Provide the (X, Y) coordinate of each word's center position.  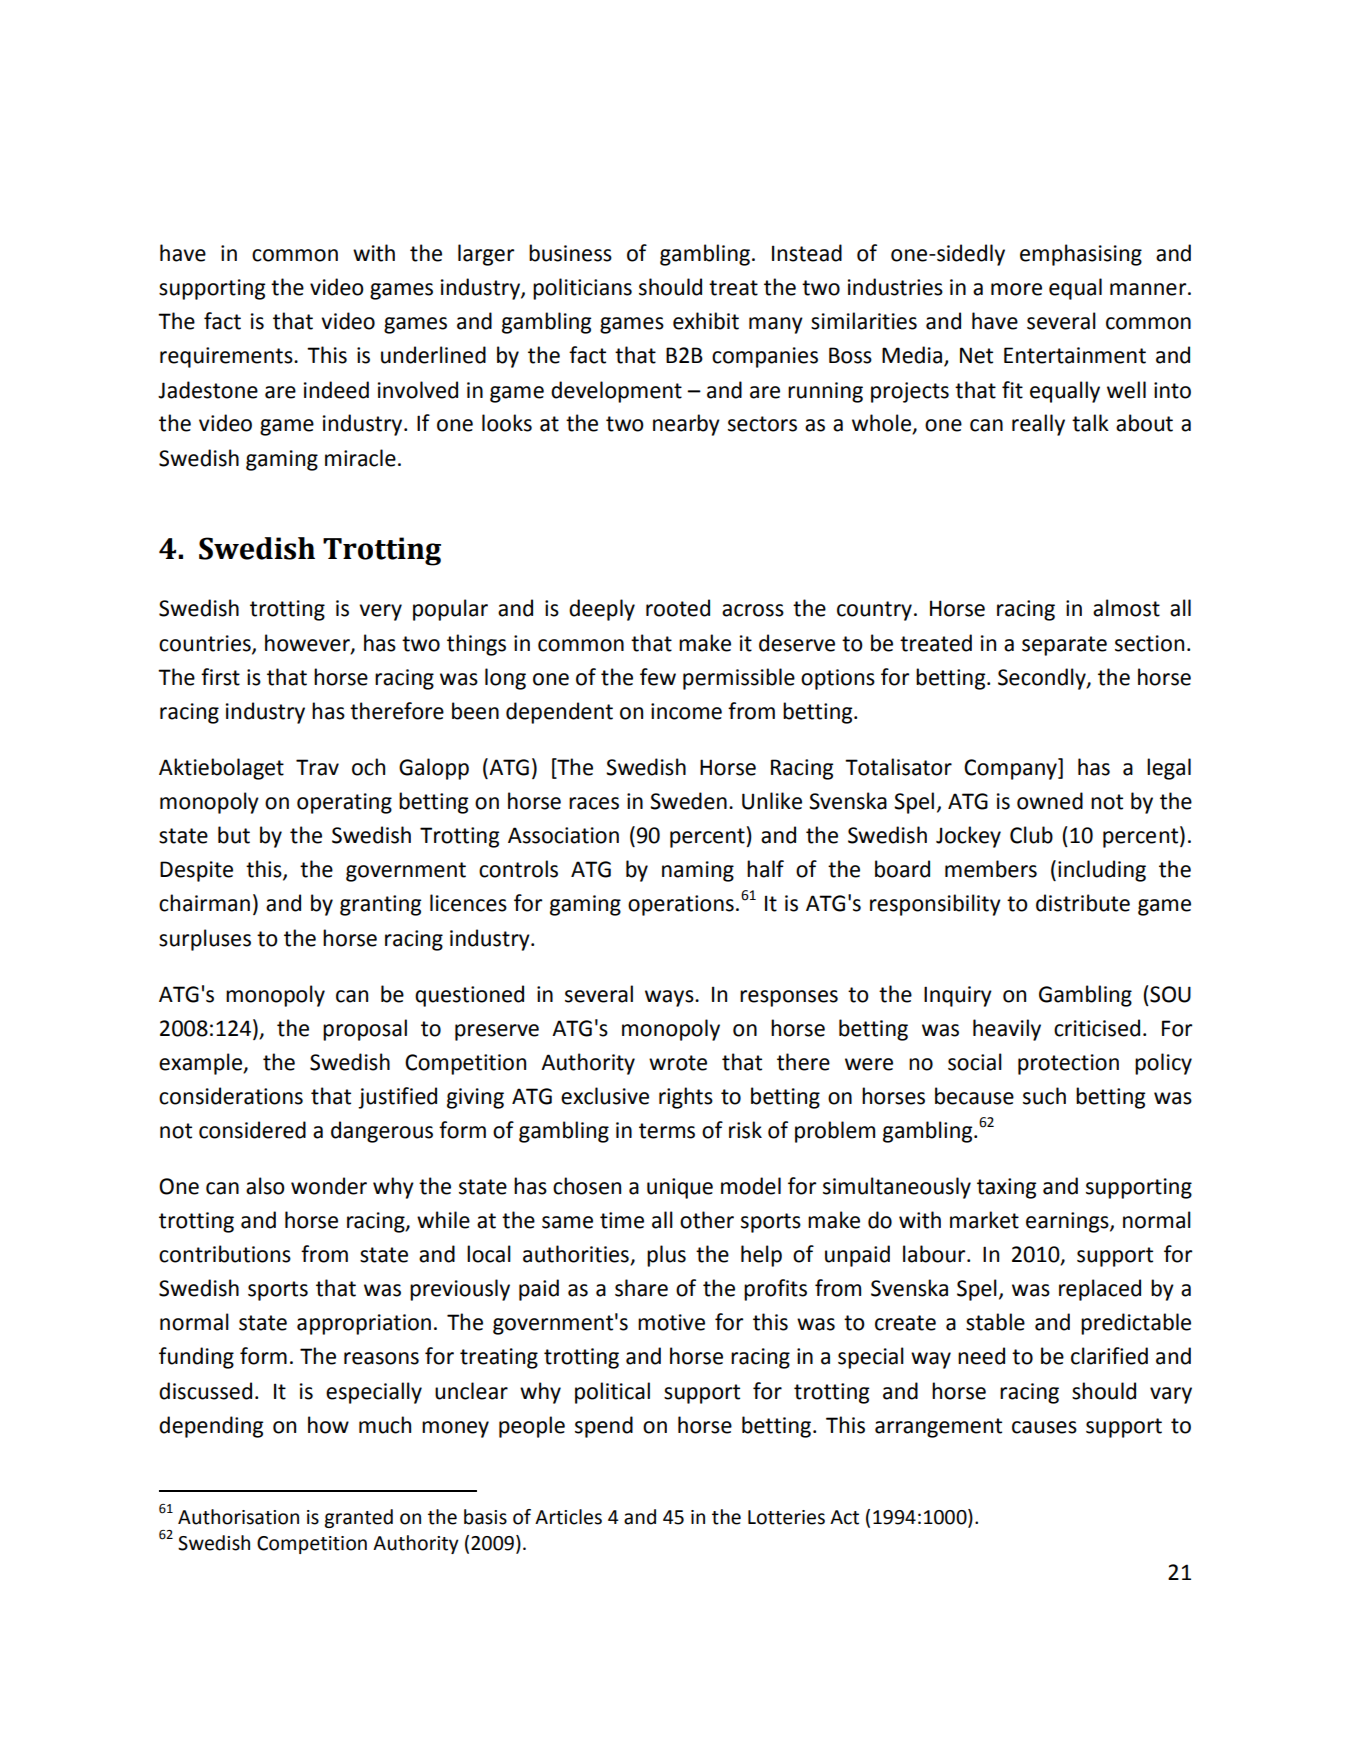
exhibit (706, 321)
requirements (227, 357)
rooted (678, 608)
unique (680, 1188)
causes (1044, 1427)
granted (358, 1518)
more (1016, 289)
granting (380, 905)
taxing (1006, 1188)
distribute (1083, 903)
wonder (329, 1186)
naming (698, 871)
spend (604, 1427)
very (380, 612)
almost (1126, 608)
